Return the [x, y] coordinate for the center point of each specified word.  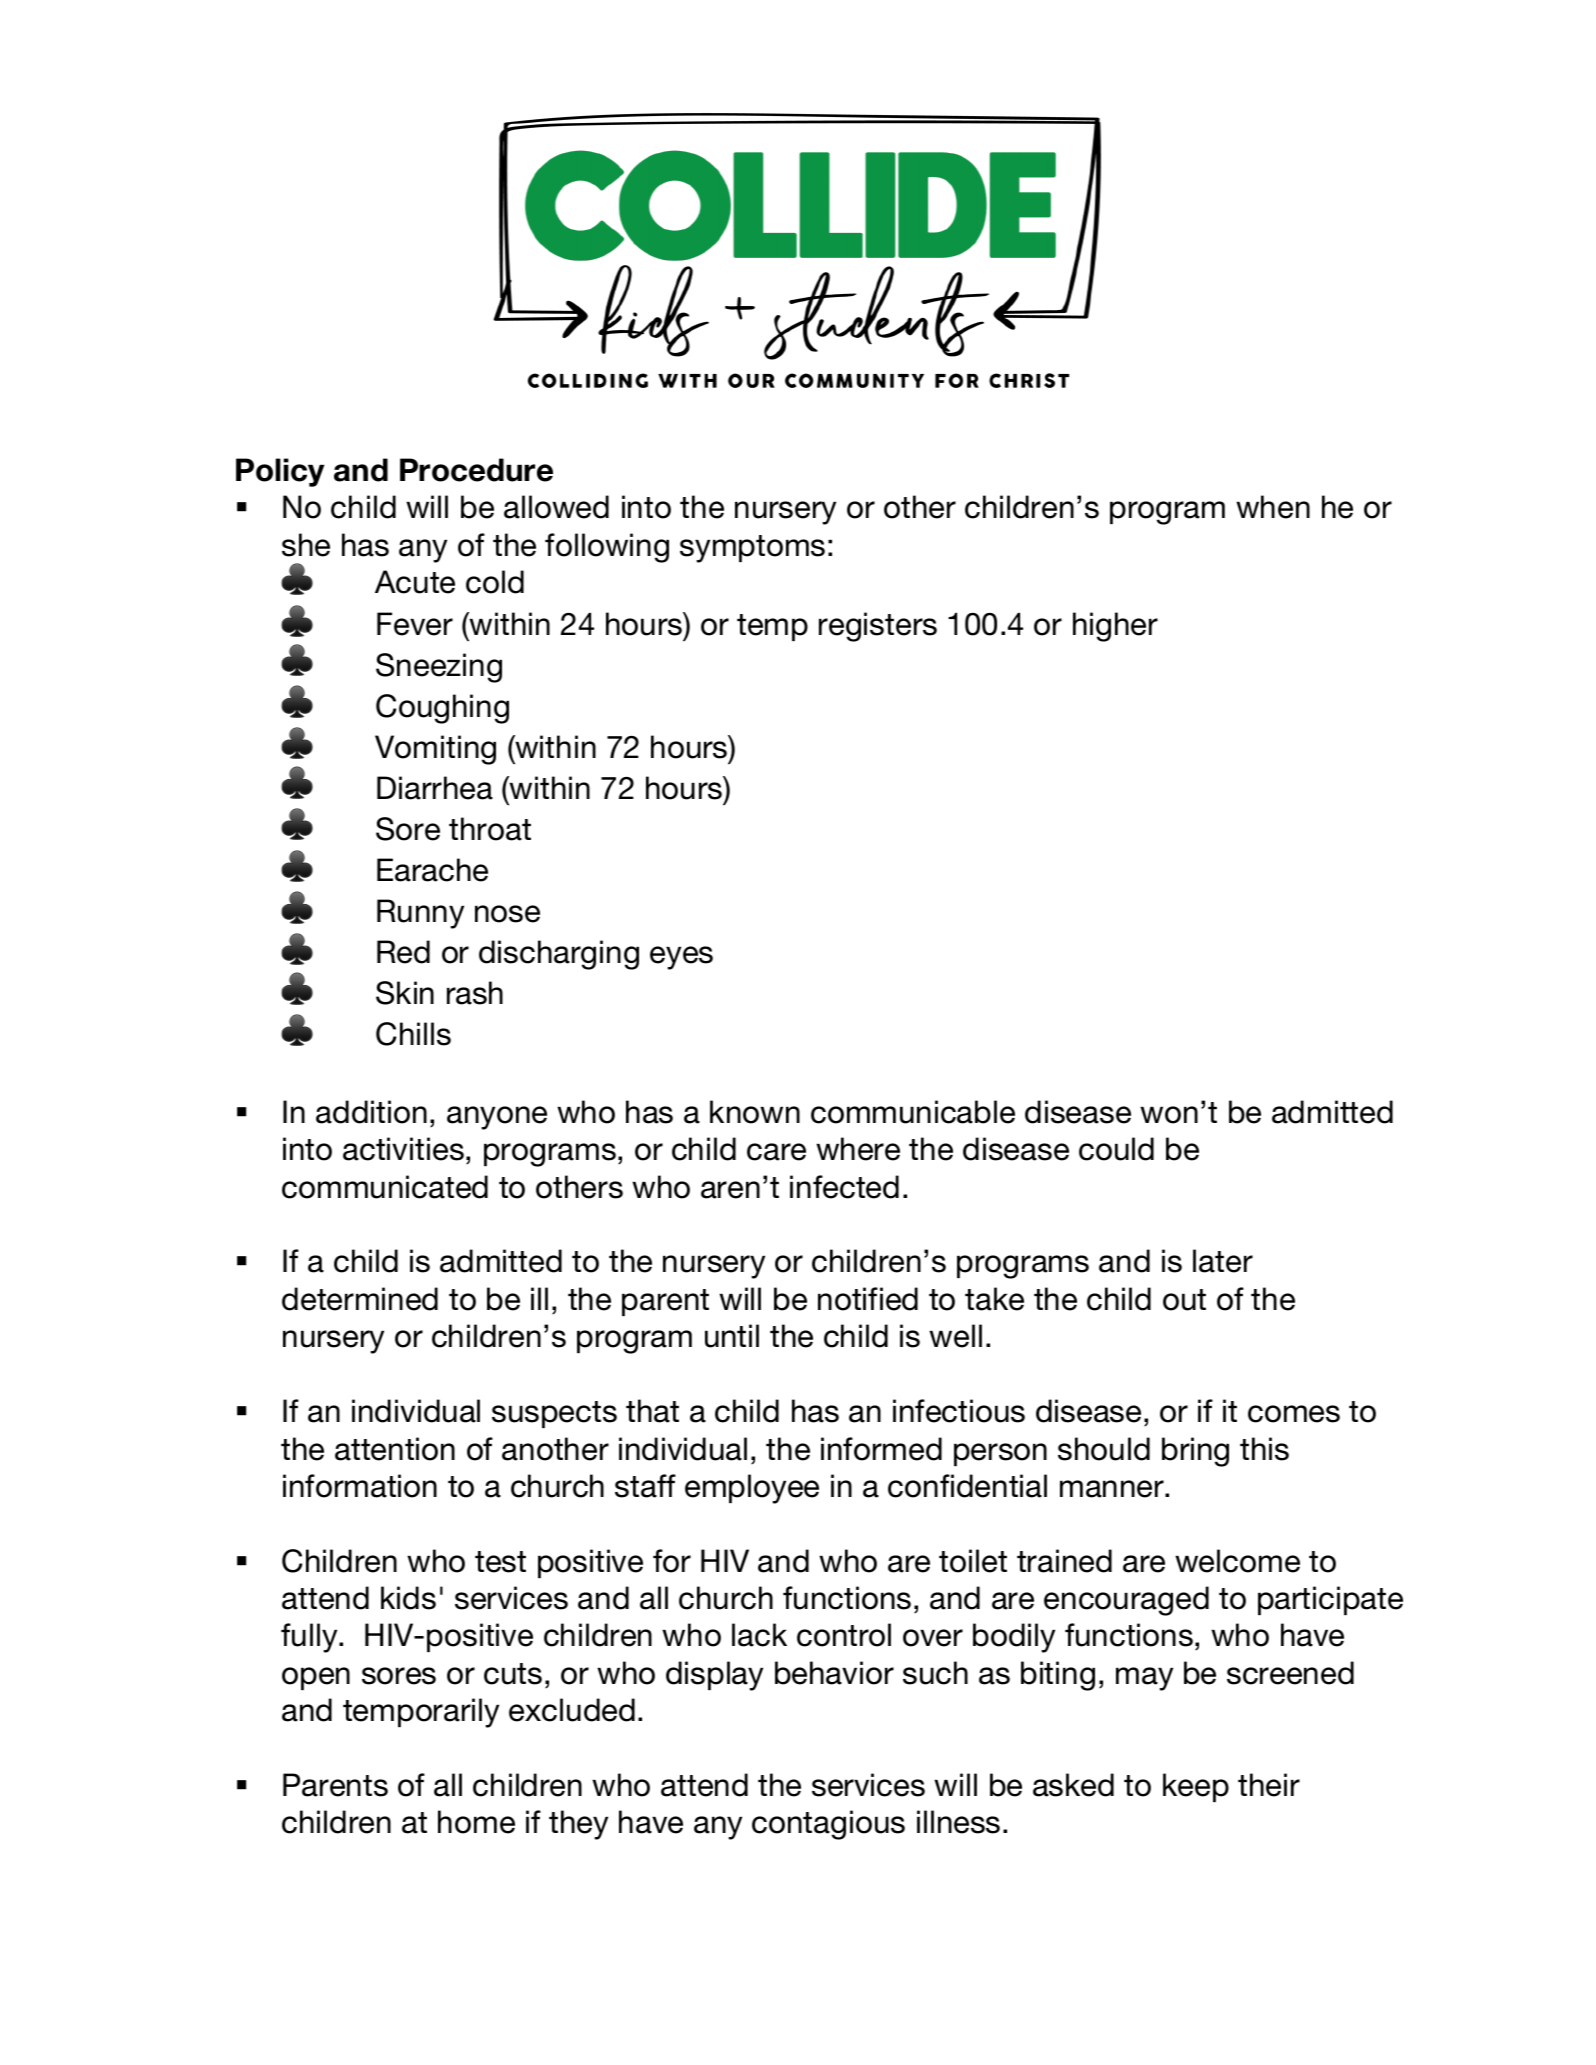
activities [403, 1149]
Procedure [476, 470]
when [1273, 507]
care [776, 1152]
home [476, 1822]
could [1116, 1149]
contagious [828, 1825]
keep [1196, 1787]
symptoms [752, 549]
